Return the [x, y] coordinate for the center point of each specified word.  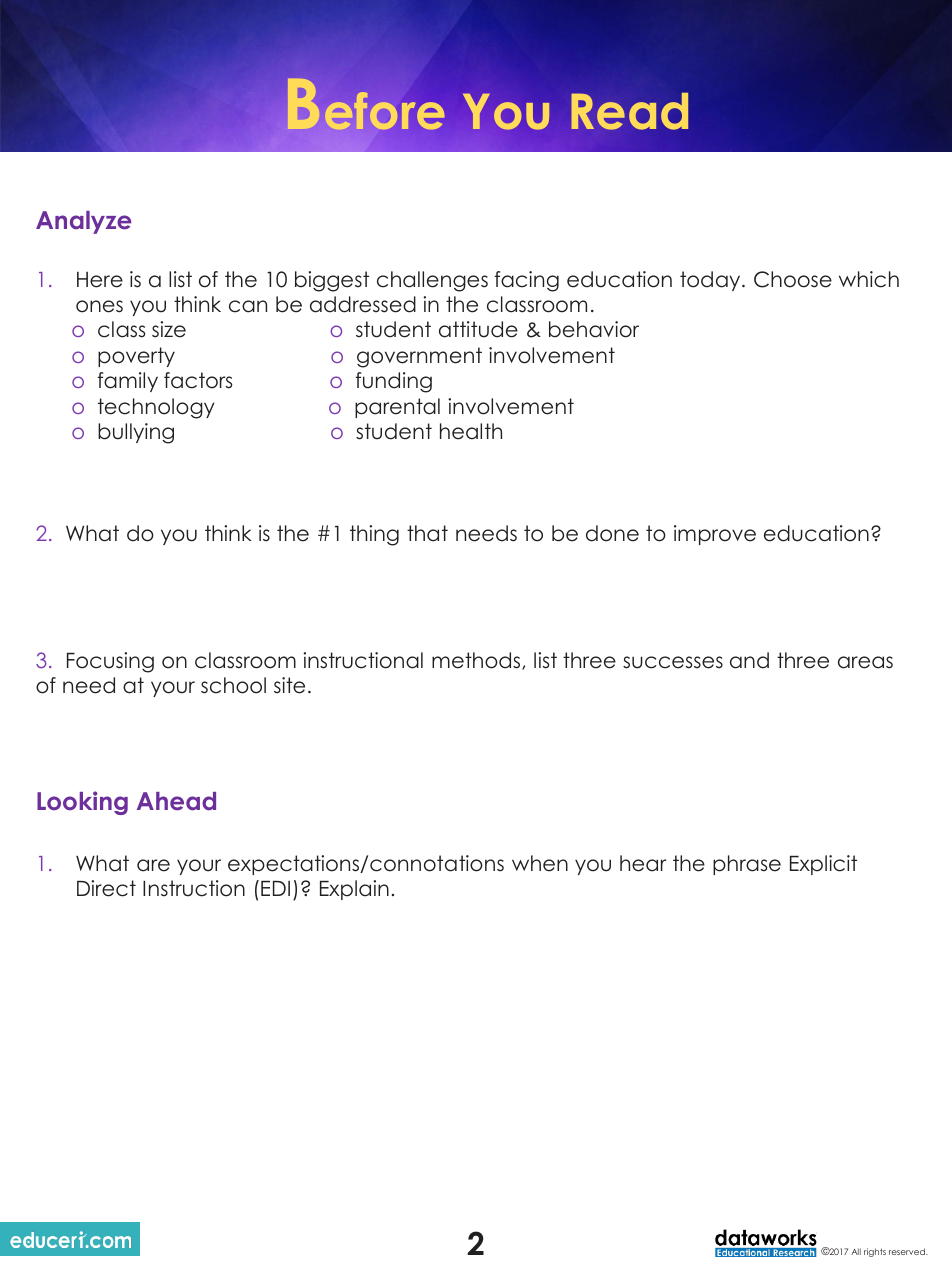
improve [715, 535]
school [233, 685]
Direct [106, 888]
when [540, 863]
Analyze [84, 222]
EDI [275, 888]
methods [477, 661]
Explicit [823, 865]
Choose [793, 279]
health [471, 431]
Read [629, 111]
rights [875, 1252]
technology [156, 408]
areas [865, 662]
